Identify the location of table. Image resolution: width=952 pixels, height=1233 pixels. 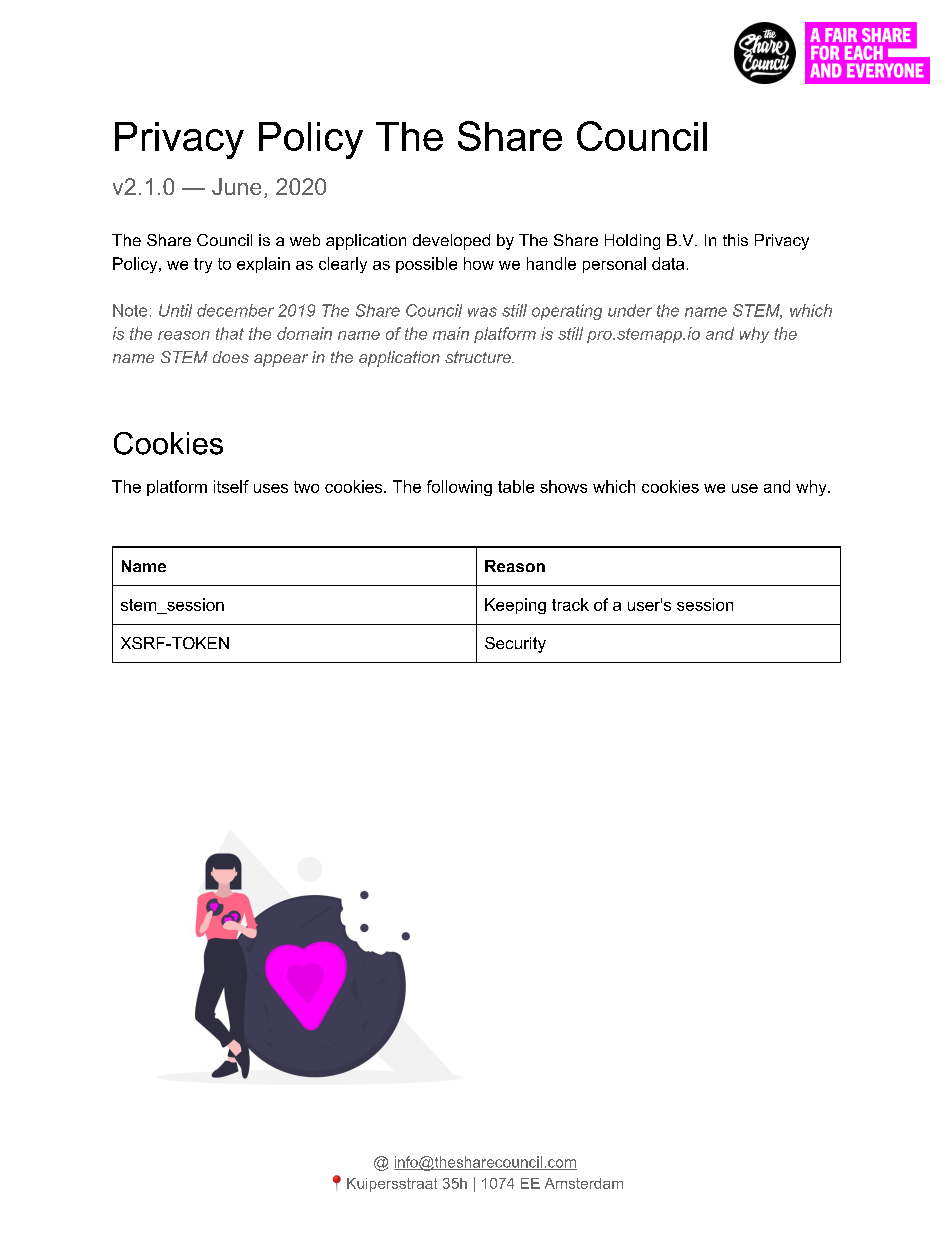
(516, 486).
